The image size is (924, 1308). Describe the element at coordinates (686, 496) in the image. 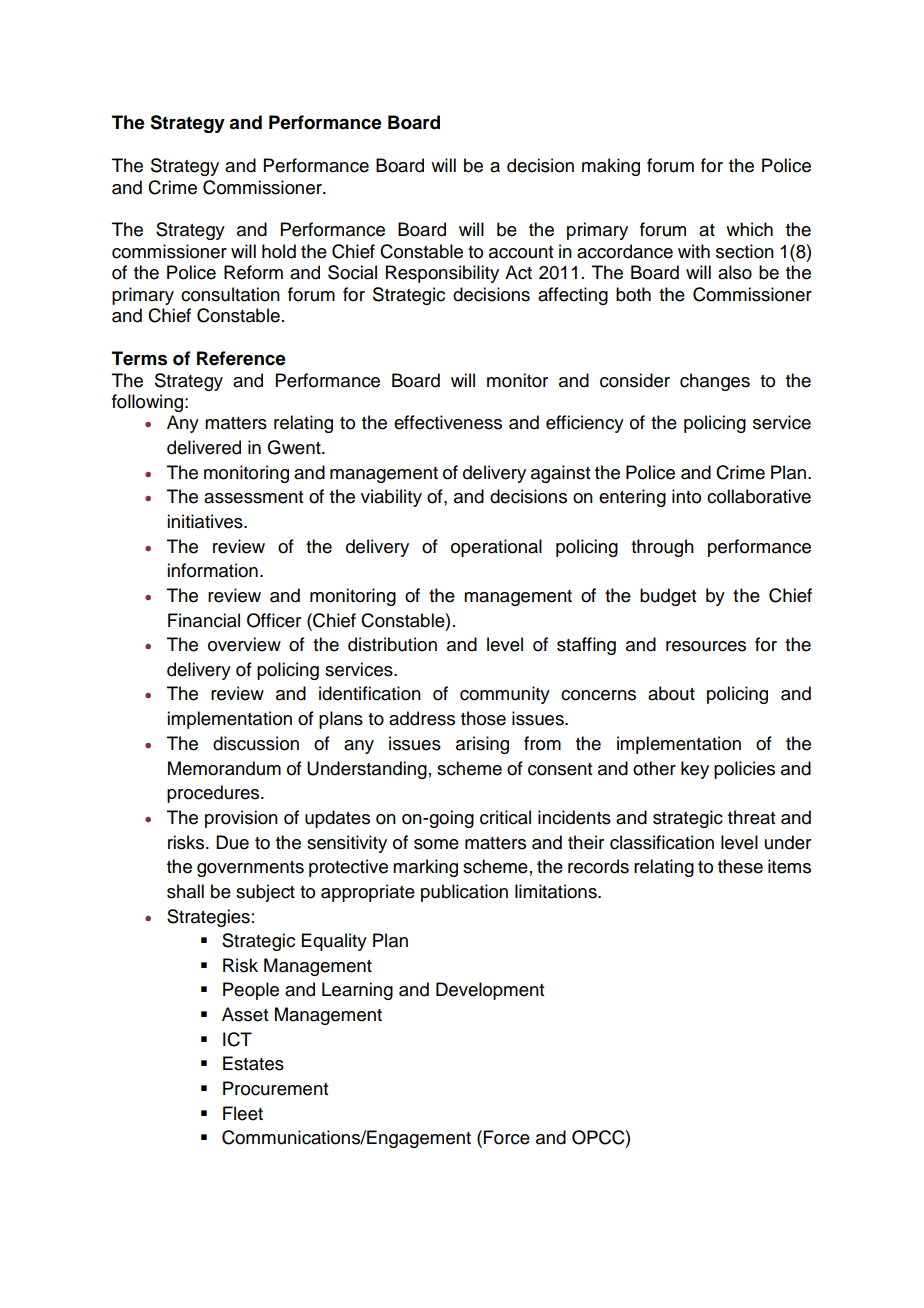

I see `into` at that location.
